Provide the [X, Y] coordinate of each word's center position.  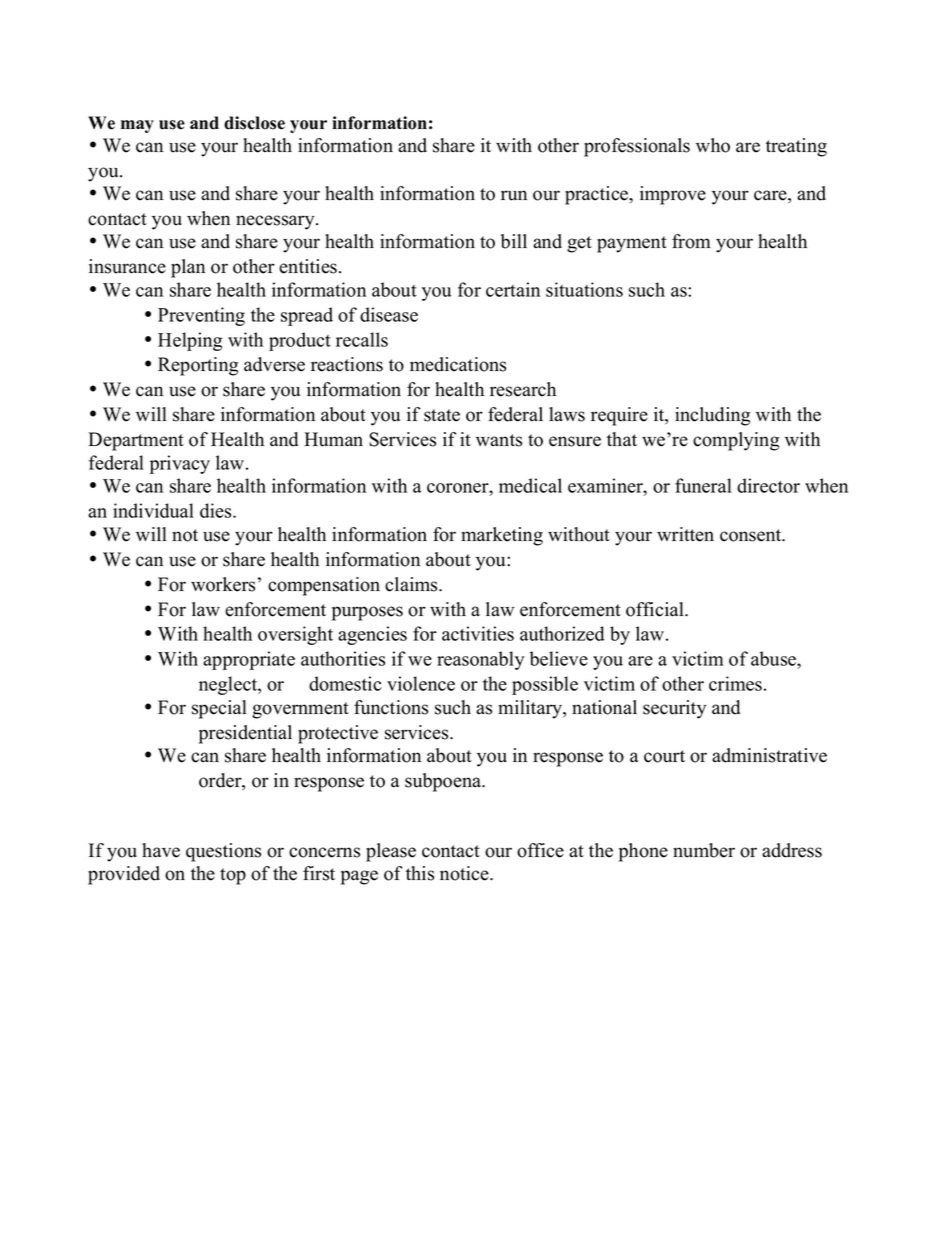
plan [188, 268]
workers [223, 584]
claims [412, 584]
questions [223, 852]
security [674, 709]
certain [513, 289]
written [685, 534]
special [219, 709]
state [442, 415]
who [713, 145]
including [712, 416]
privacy [180, 464]
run [514, 195]
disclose [254, 123]
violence [421, 683]
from [691, 241]
